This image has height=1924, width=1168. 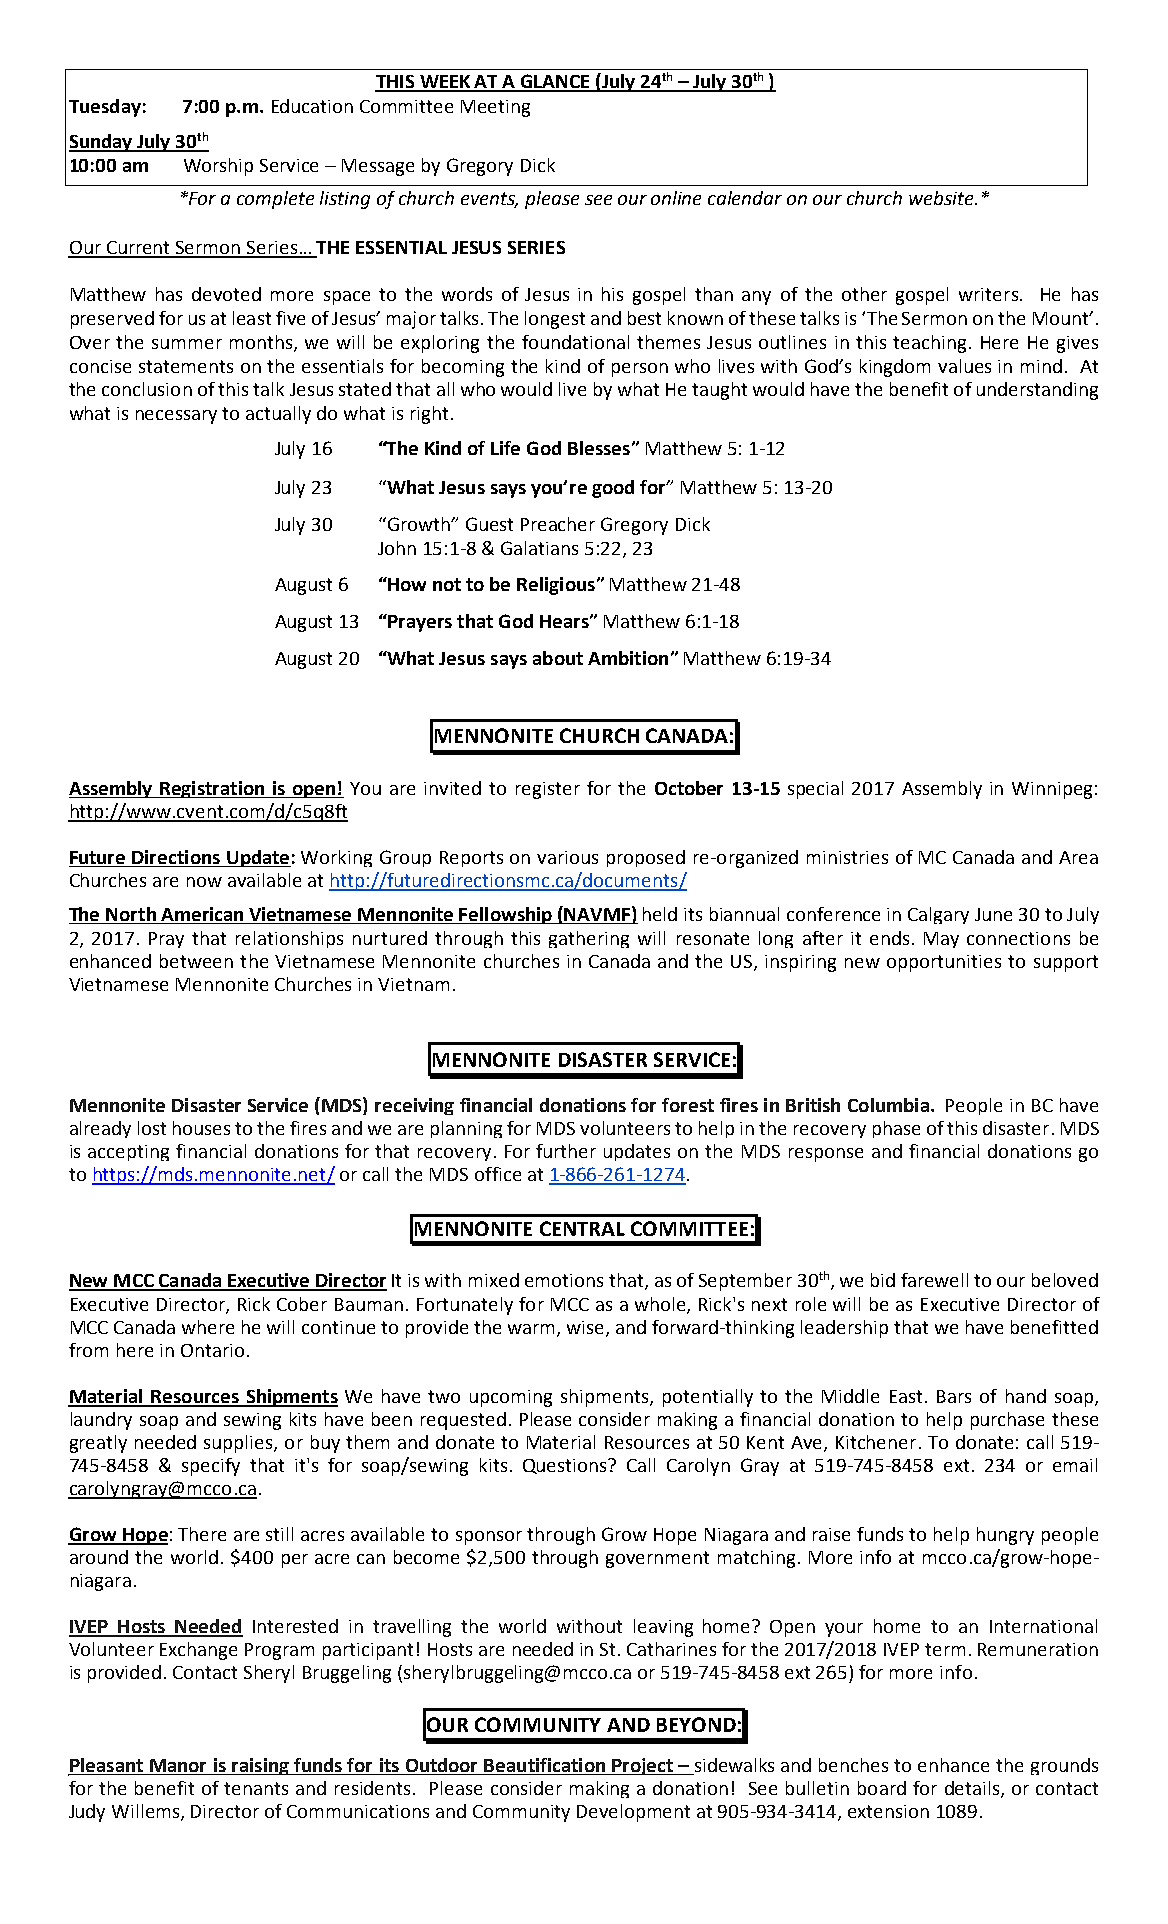 What do you see at coordinates (178, 1767) in the image?
I see `Manor` at bounding box center [178, 1767].
